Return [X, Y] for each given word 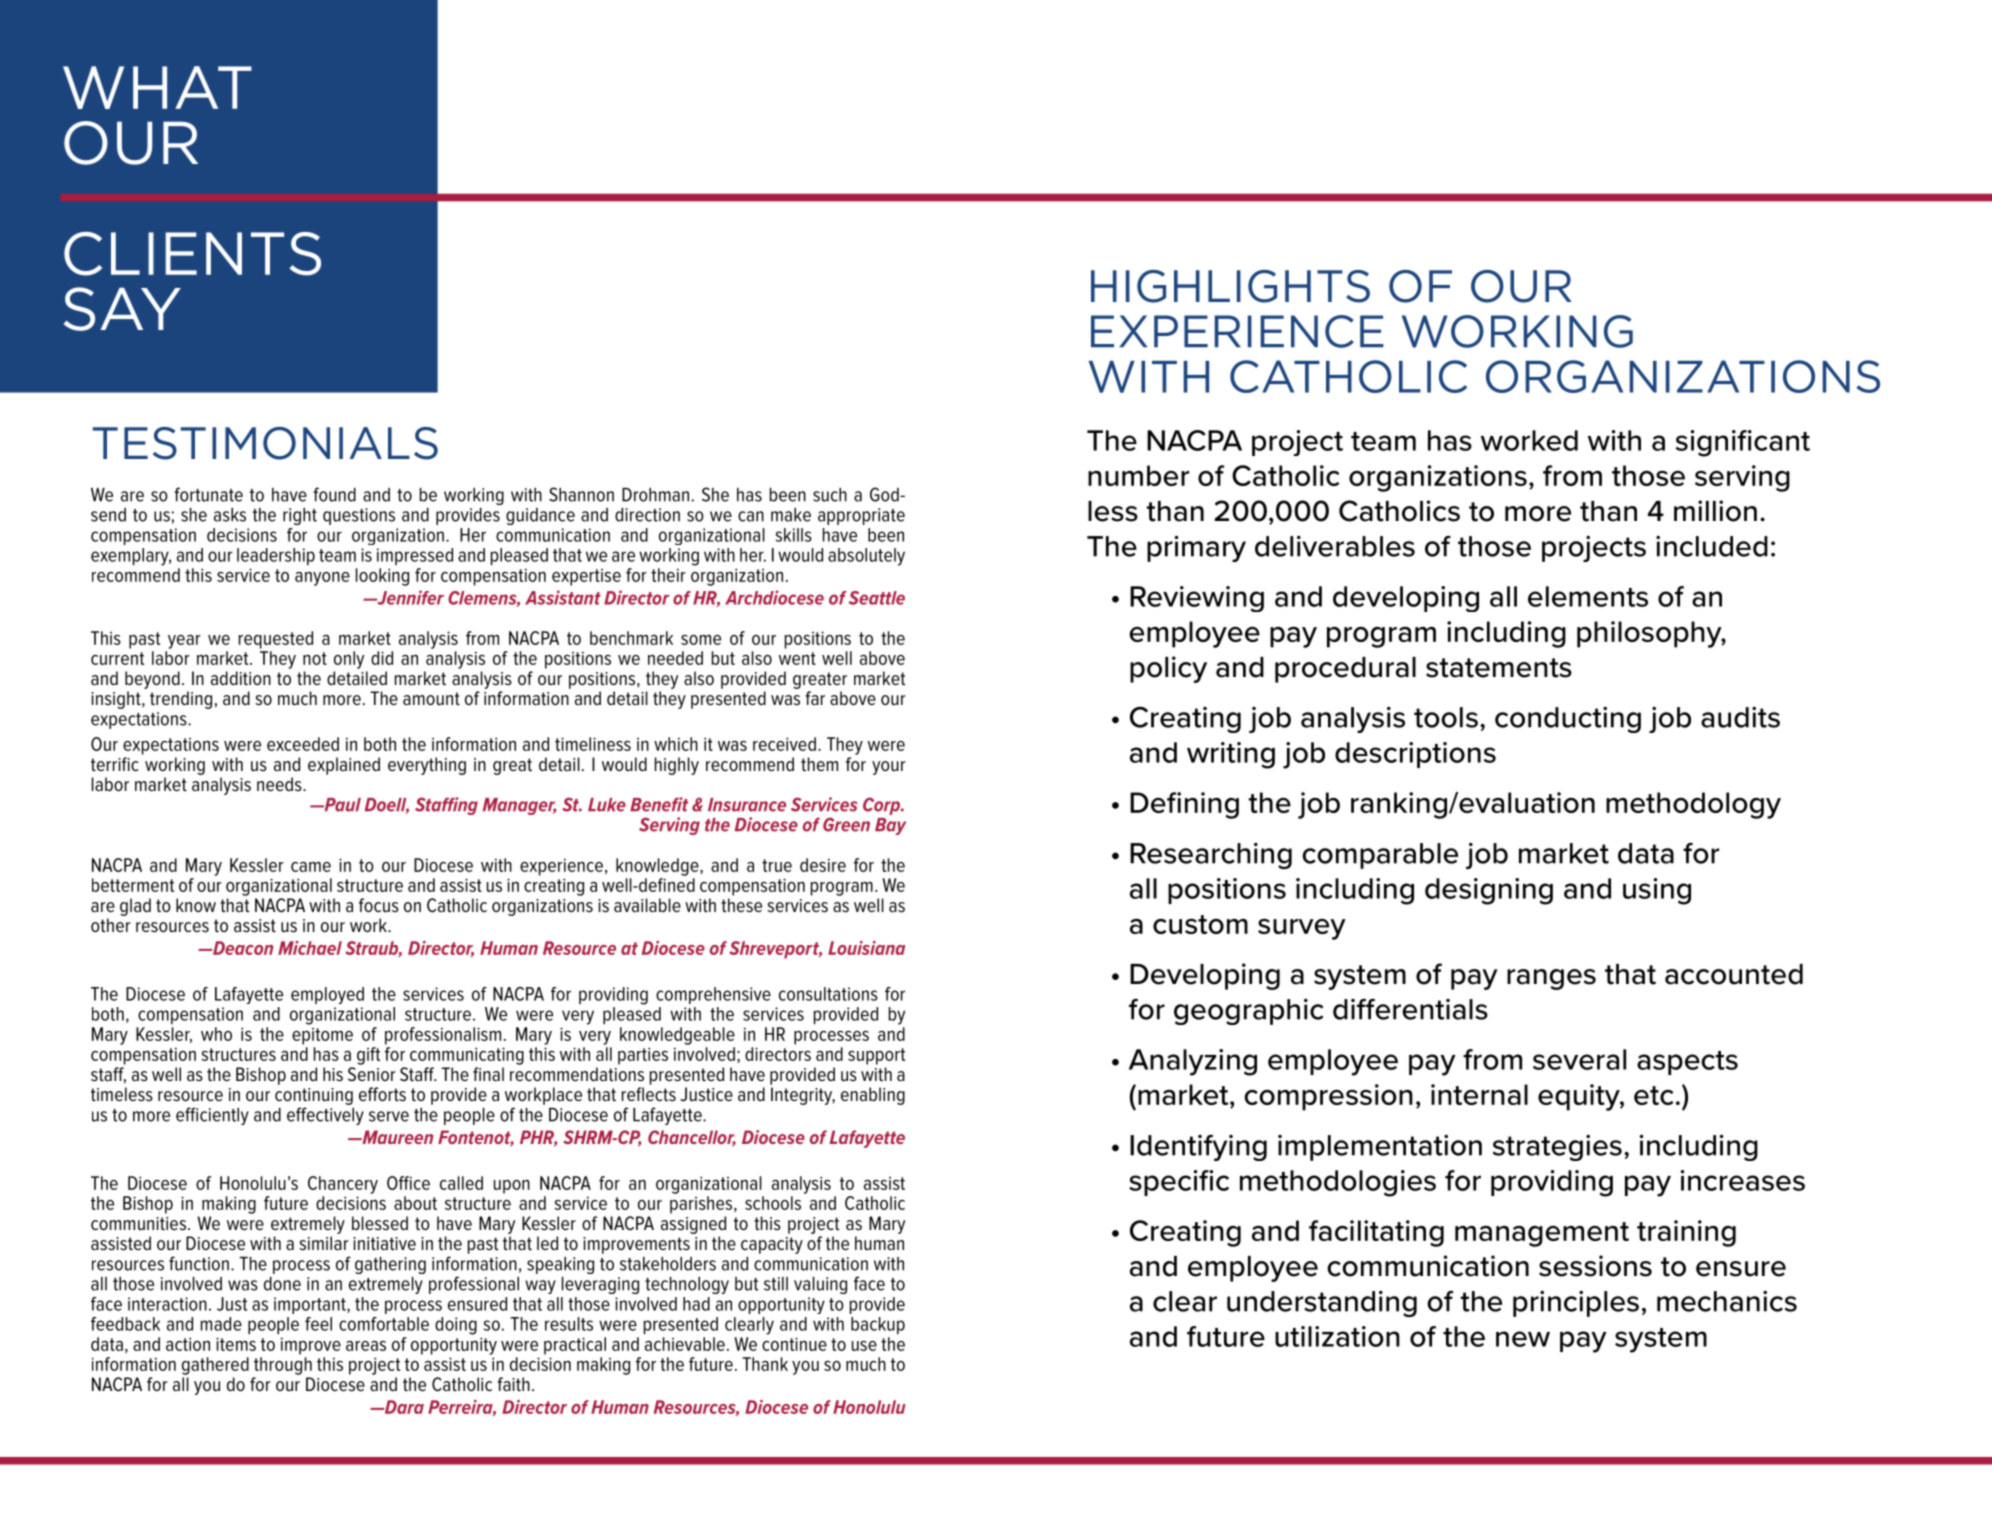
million [1715, 511]
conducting [1568, 719]
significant [1743, 443]
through [283, 1366]
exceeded [303, 744]
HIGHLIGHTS [1230, 286]
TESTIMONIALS [265, 443]
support [876, 1056]
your [889, 768]
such [830, 495]
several [1579, 1059]
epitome [322, 1036]
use [864, 1346]
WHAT [157, 87]
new [1523, 1339]
